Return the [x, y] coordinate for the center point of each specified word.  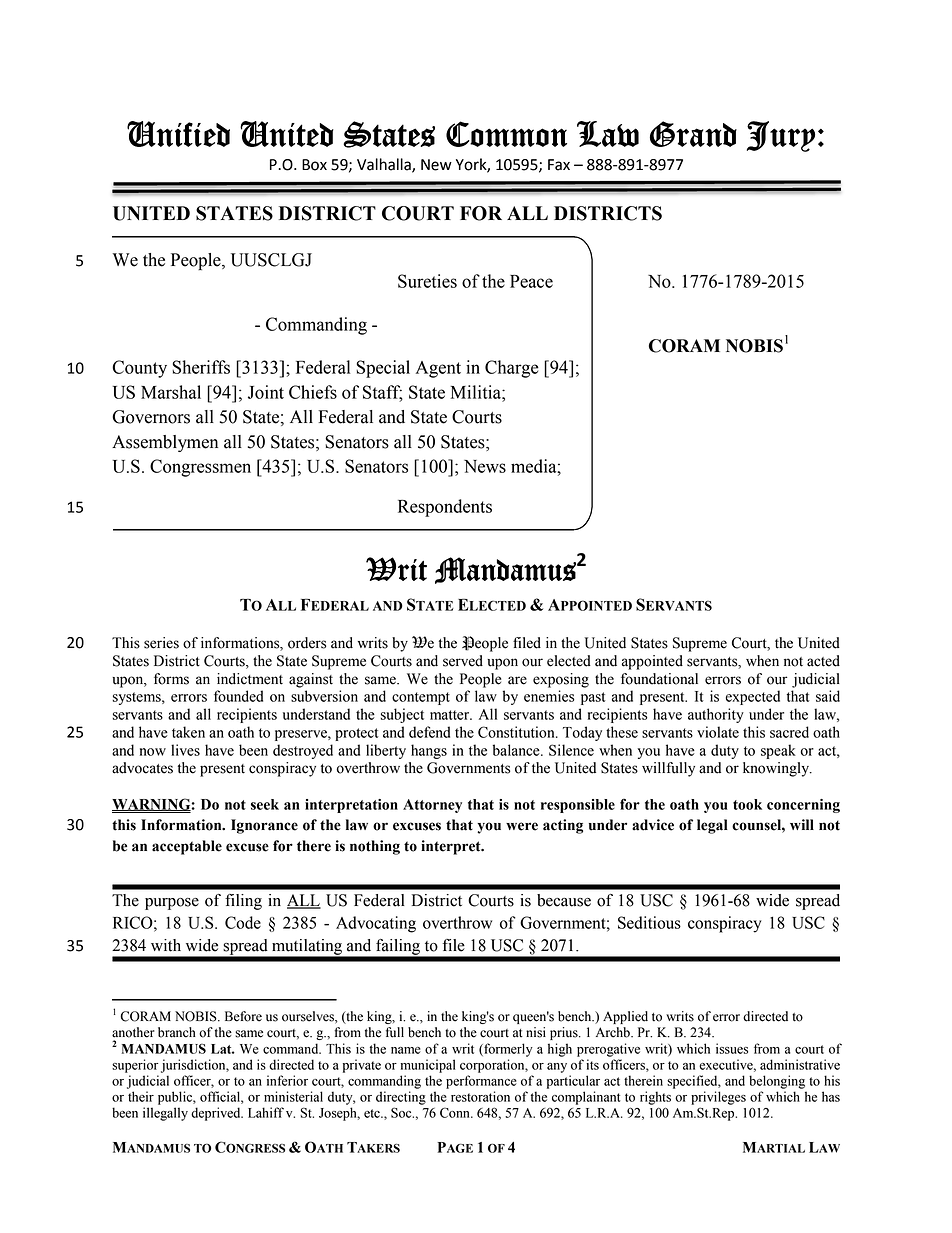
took [747, 804]
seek [265, 804]
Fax [559, 165]
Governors [151, 417]
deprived [217, 1114]
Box [314, 165]
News [485, 466]
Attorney [432, 806]
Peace [531, 281]
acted [823, 661]
